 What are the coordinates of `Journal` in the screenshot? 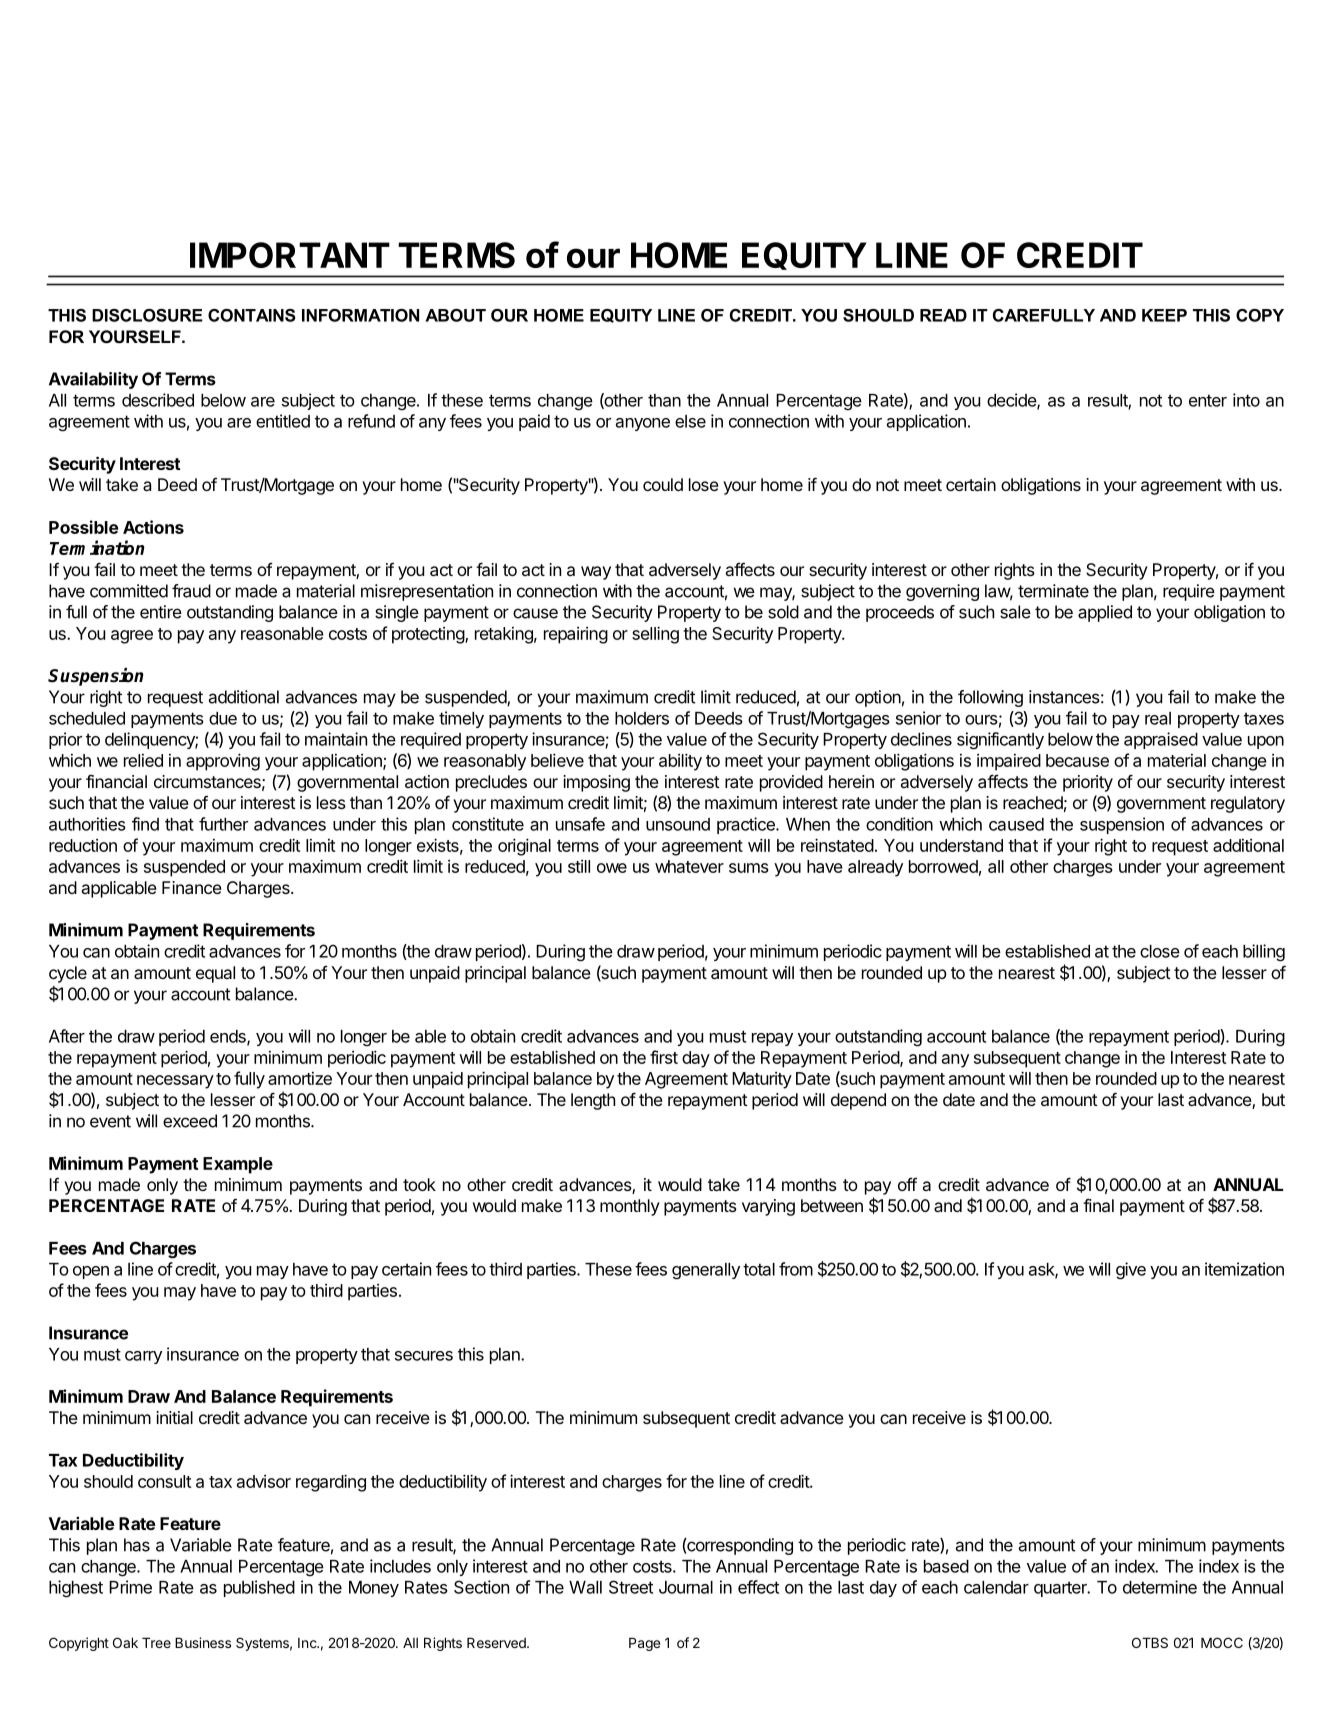 It's located at (686, 1587).
